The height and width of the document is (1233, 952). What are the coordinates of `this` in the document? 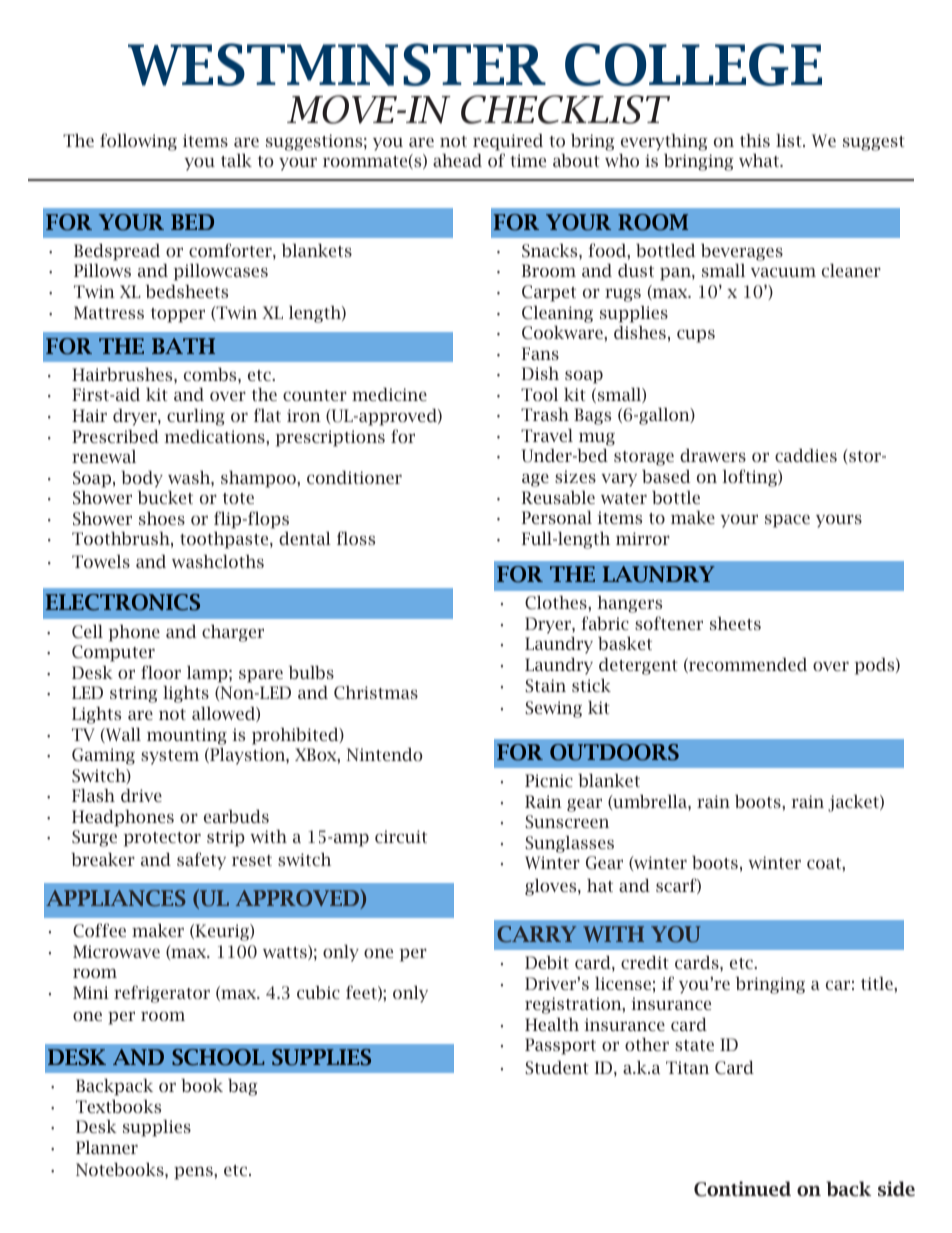 It's located at (755, 140).
